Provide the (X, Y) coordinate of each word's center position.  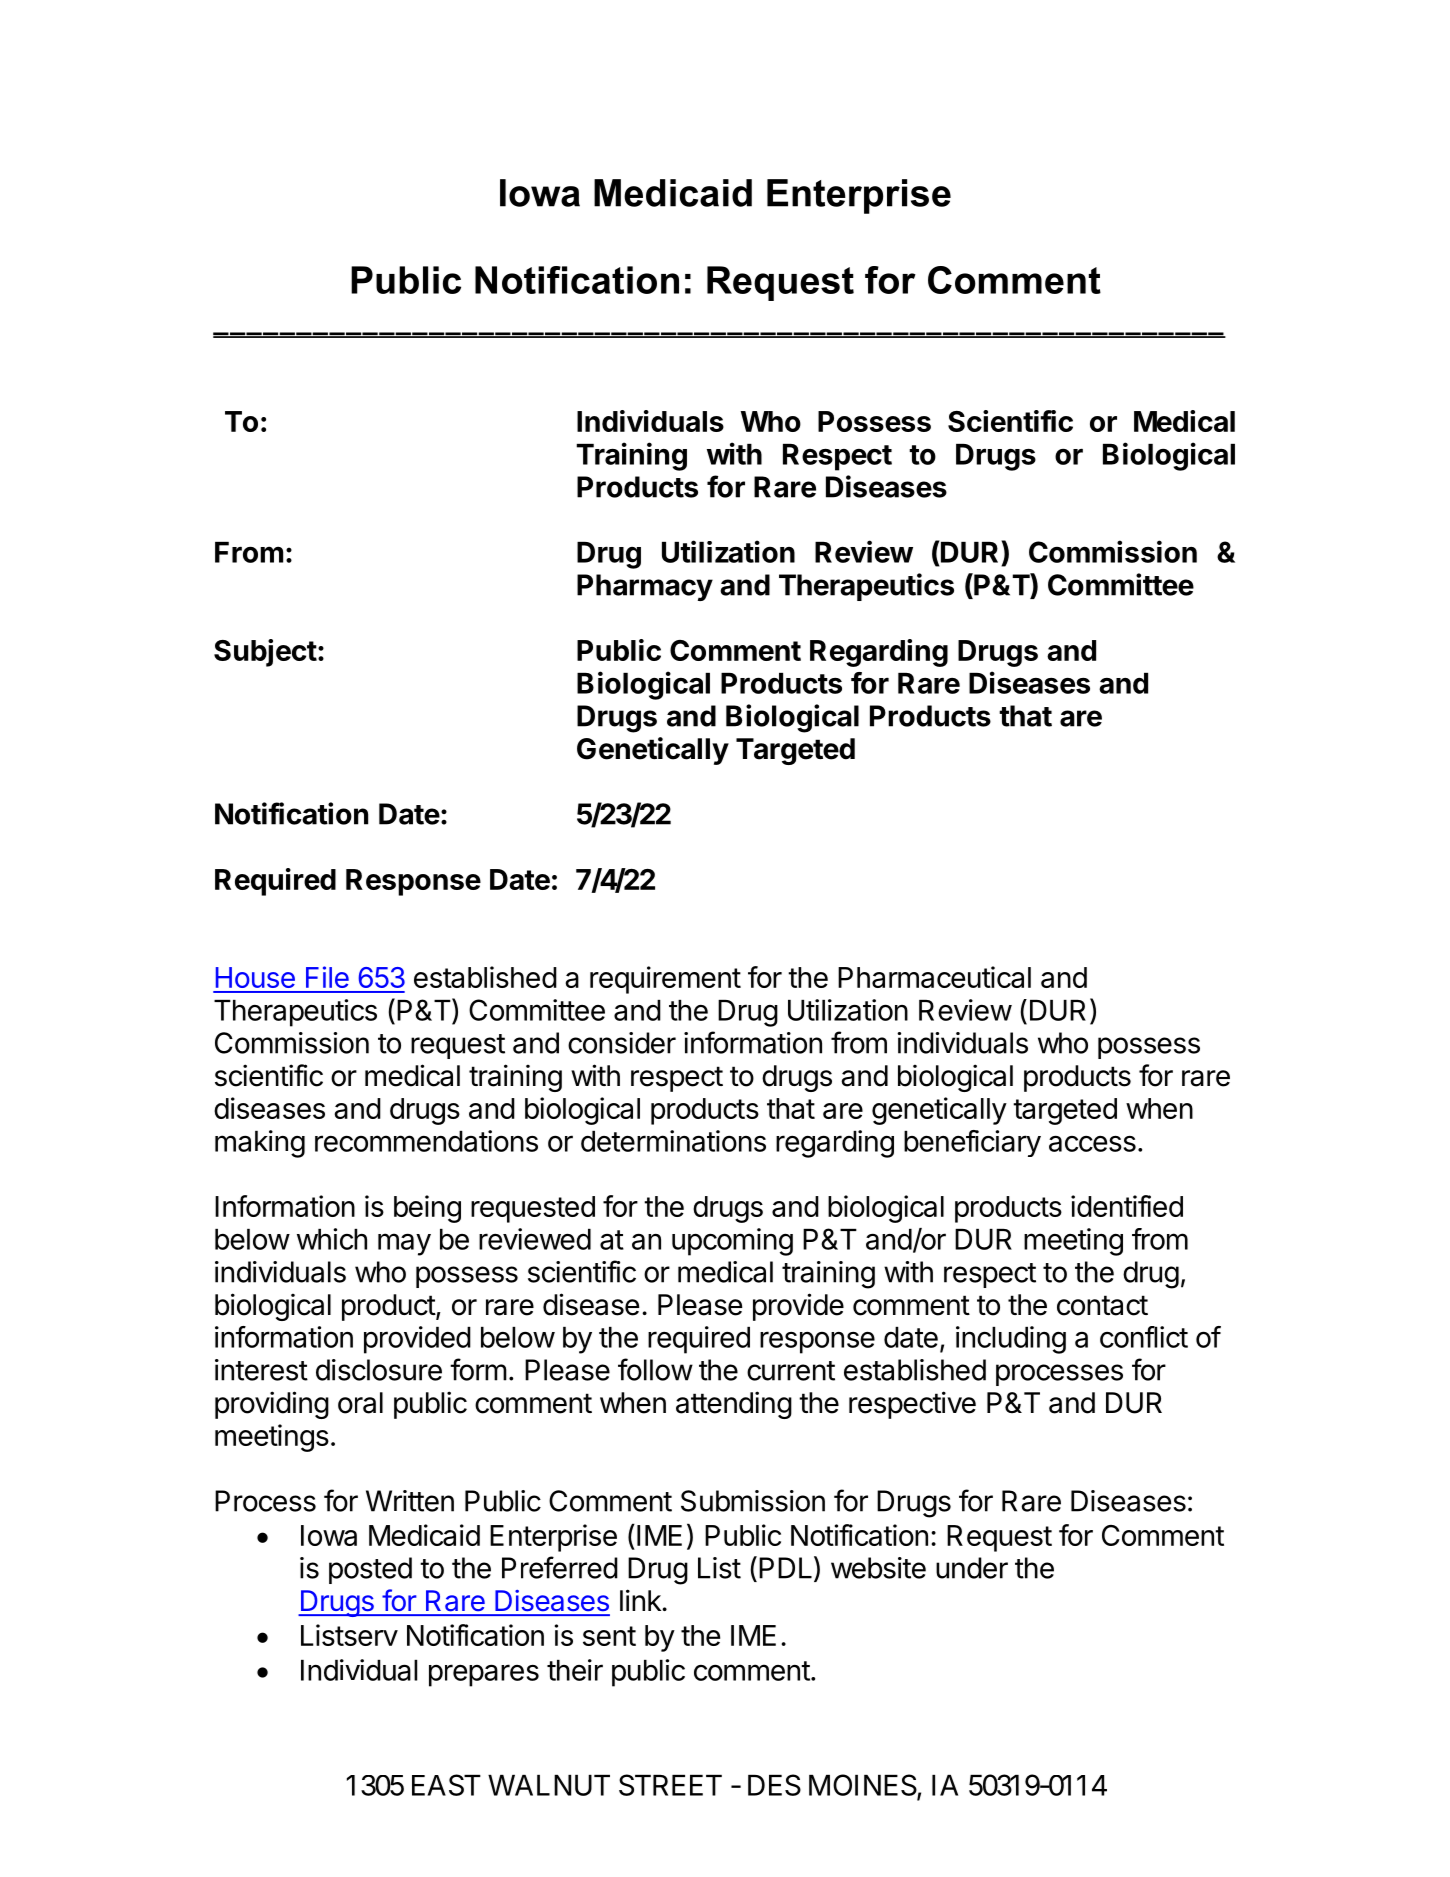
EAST (446, 1785)
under (972, 1568)
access (1092, 1144)
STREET (670, 1785)
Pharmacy (645, 587)
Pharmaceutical (934, 977)
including (1011, 1340)
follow (655, 1369)
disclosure (379, 1370)
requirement (665, 980)
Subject (265, 653)
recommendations (426, 1141)
